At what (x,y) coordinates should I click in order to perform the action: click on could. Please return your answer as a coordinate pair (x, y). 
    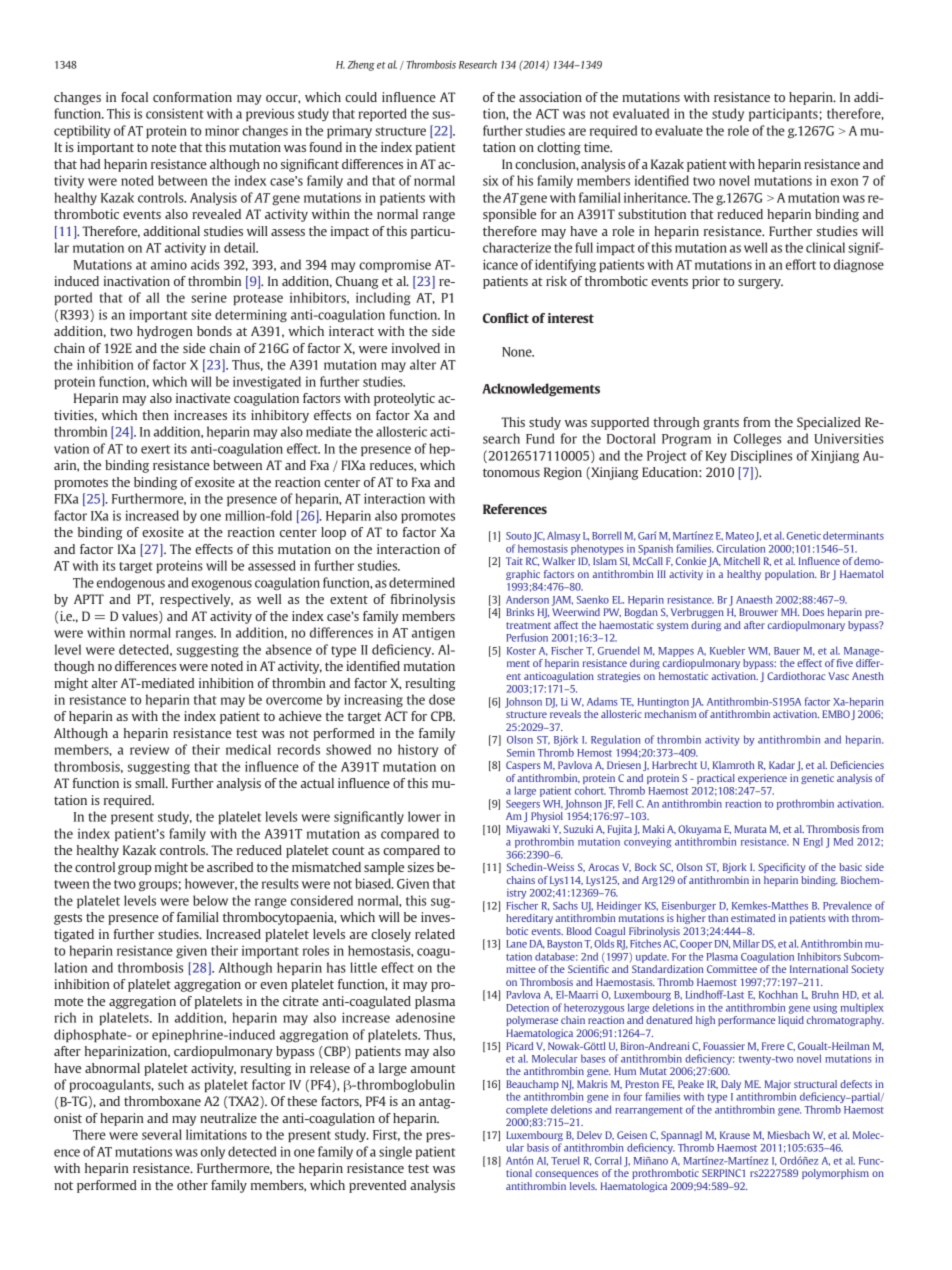
    Looking at the image, I should click on (361, 97).
